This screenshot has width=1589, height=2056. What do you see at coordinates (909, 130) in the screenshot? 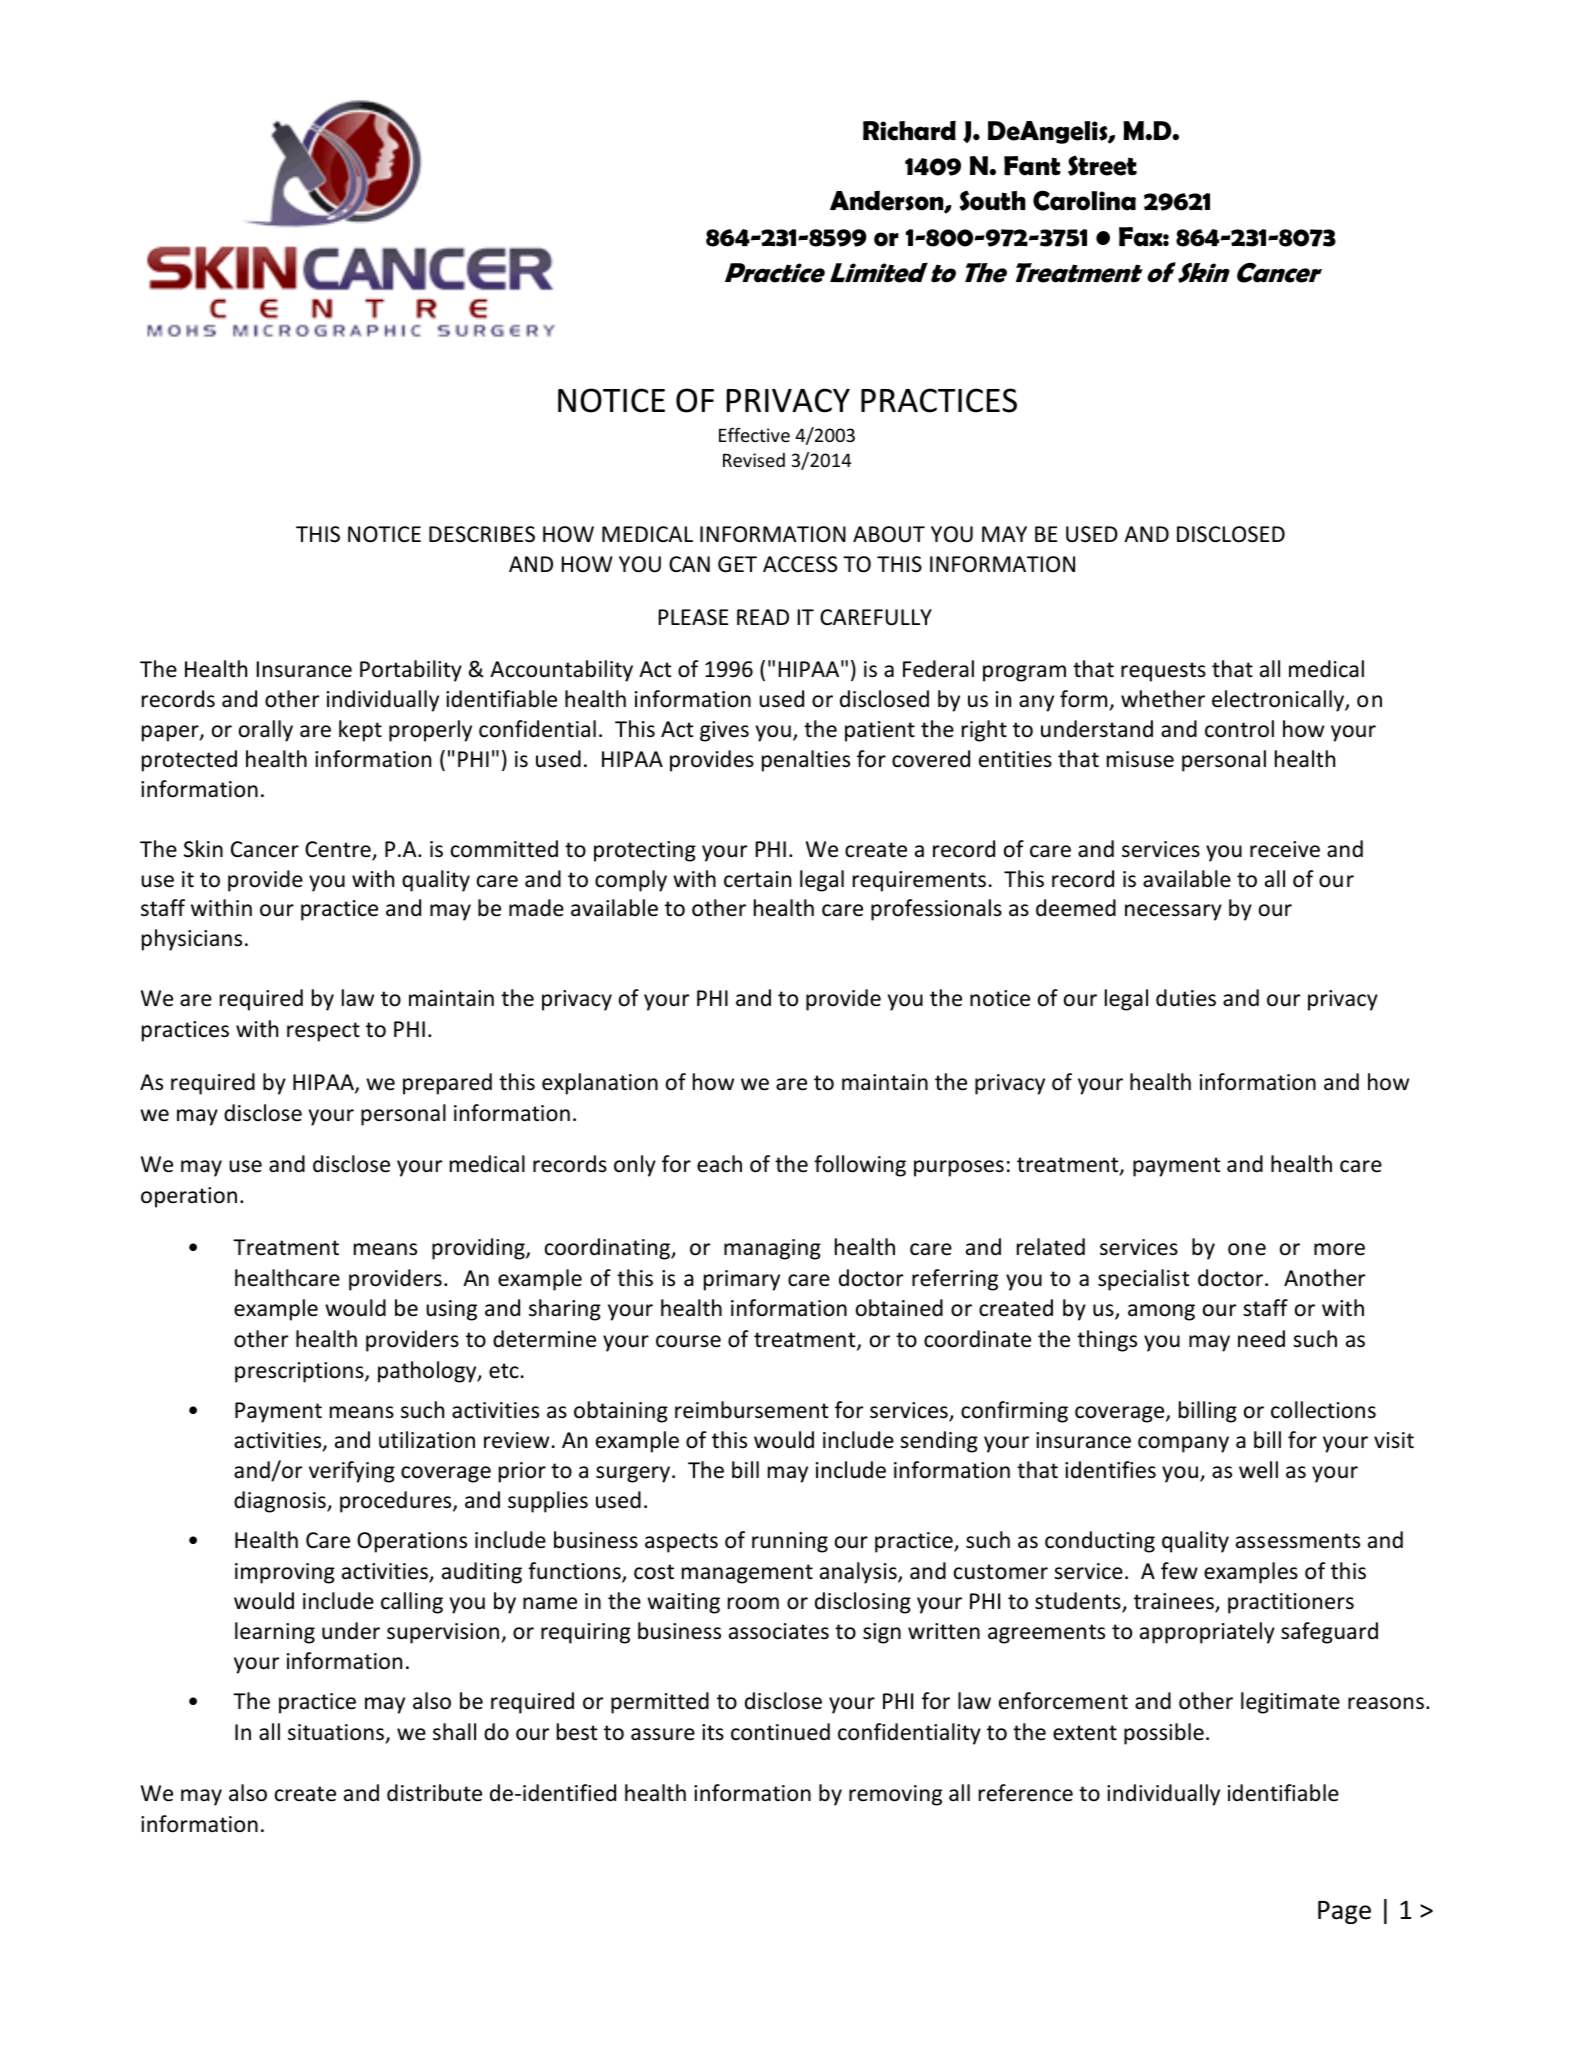
I see `Richard` at bounding box center [909, 130].
